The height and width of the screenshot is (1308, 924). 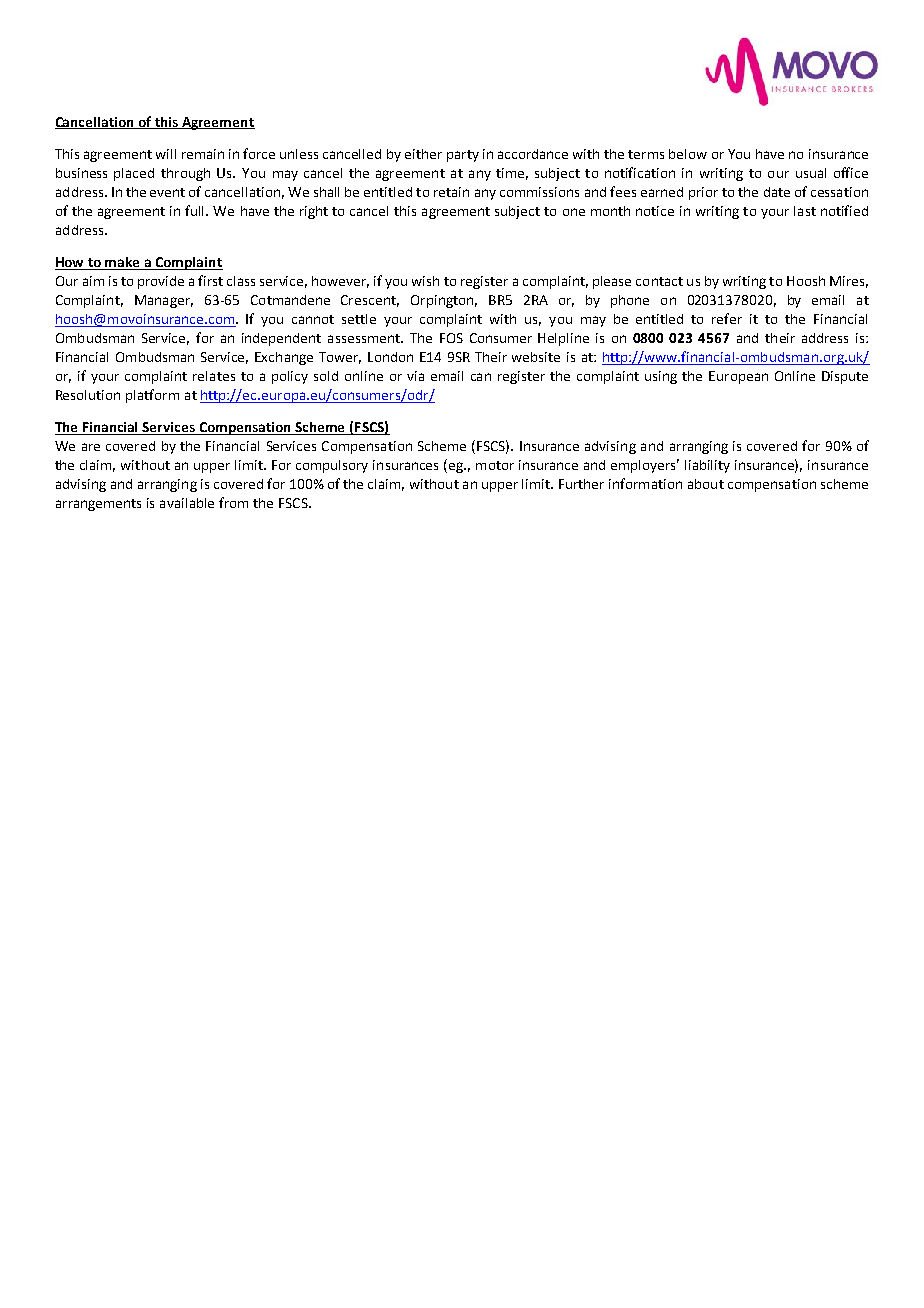 What do you see at coordinates (738, 377) in the screenshot?
I see `European` at bounding box center [738, 377].
